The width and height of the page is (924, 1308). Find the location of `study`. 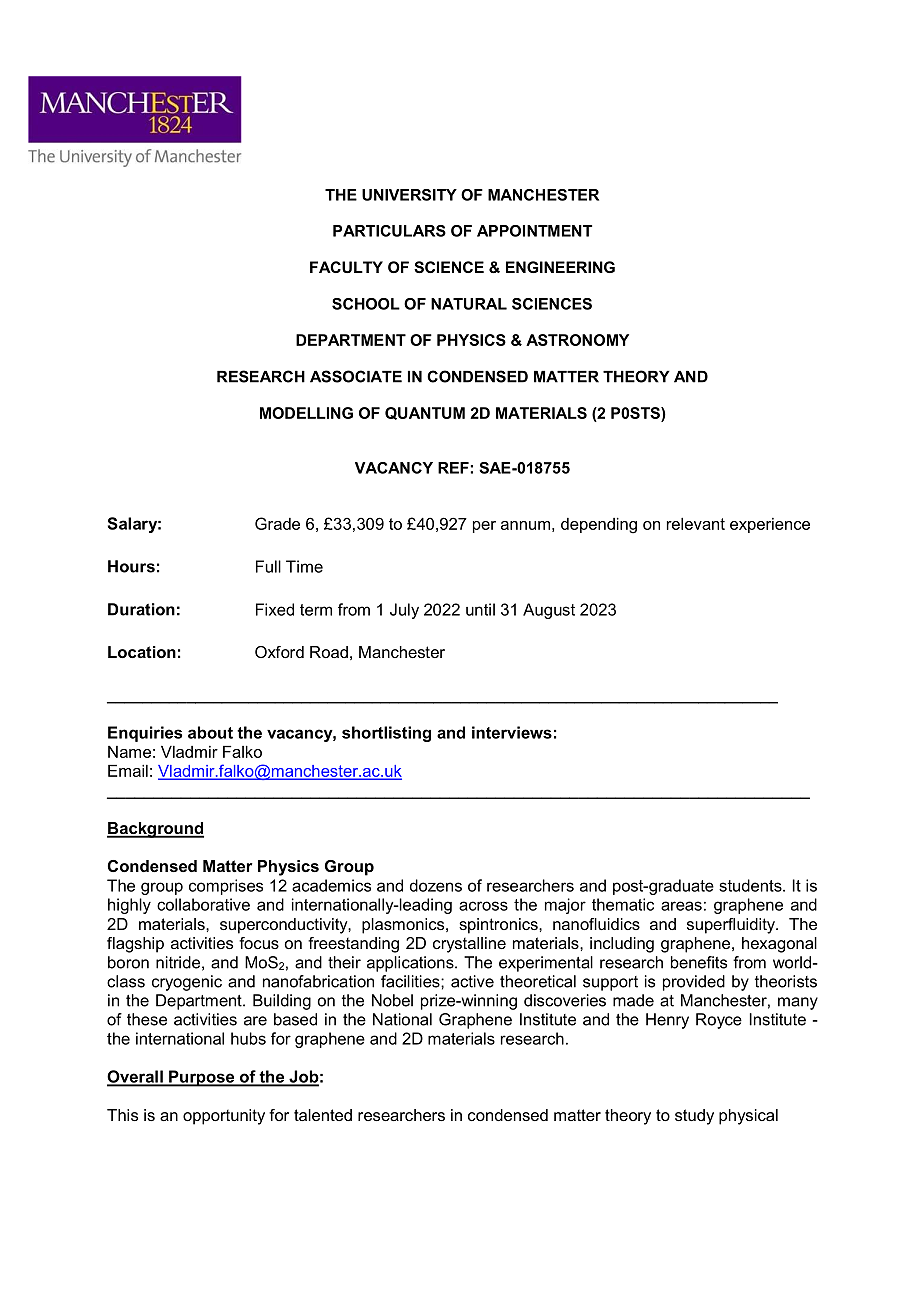

study is located at coordinates (694, 1117).
